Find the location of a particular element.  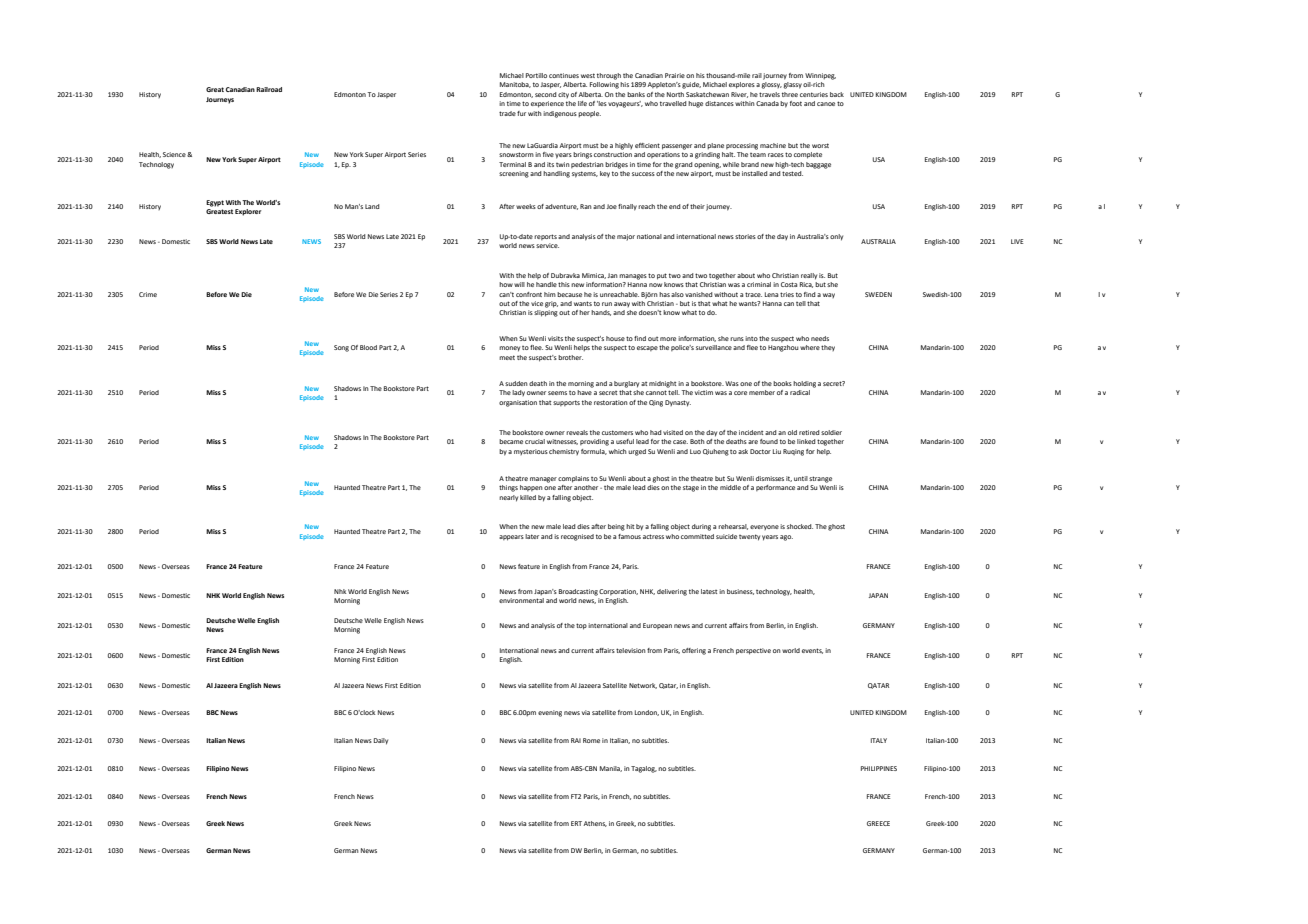

Athens is located at coordinates (595, 824).
